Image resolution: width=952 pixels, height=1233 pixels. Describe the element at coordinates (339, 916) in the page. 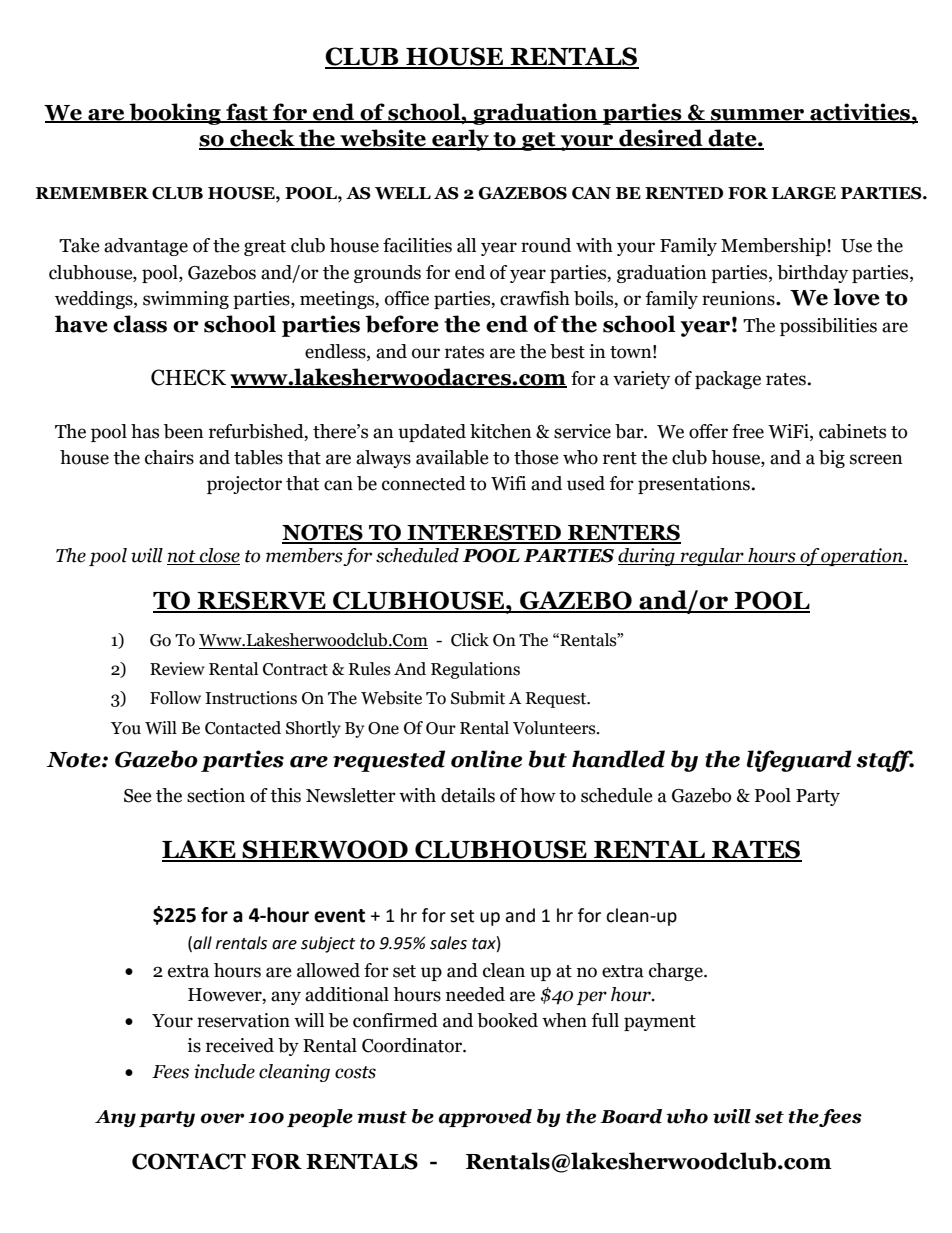

I see `event` at that location.
